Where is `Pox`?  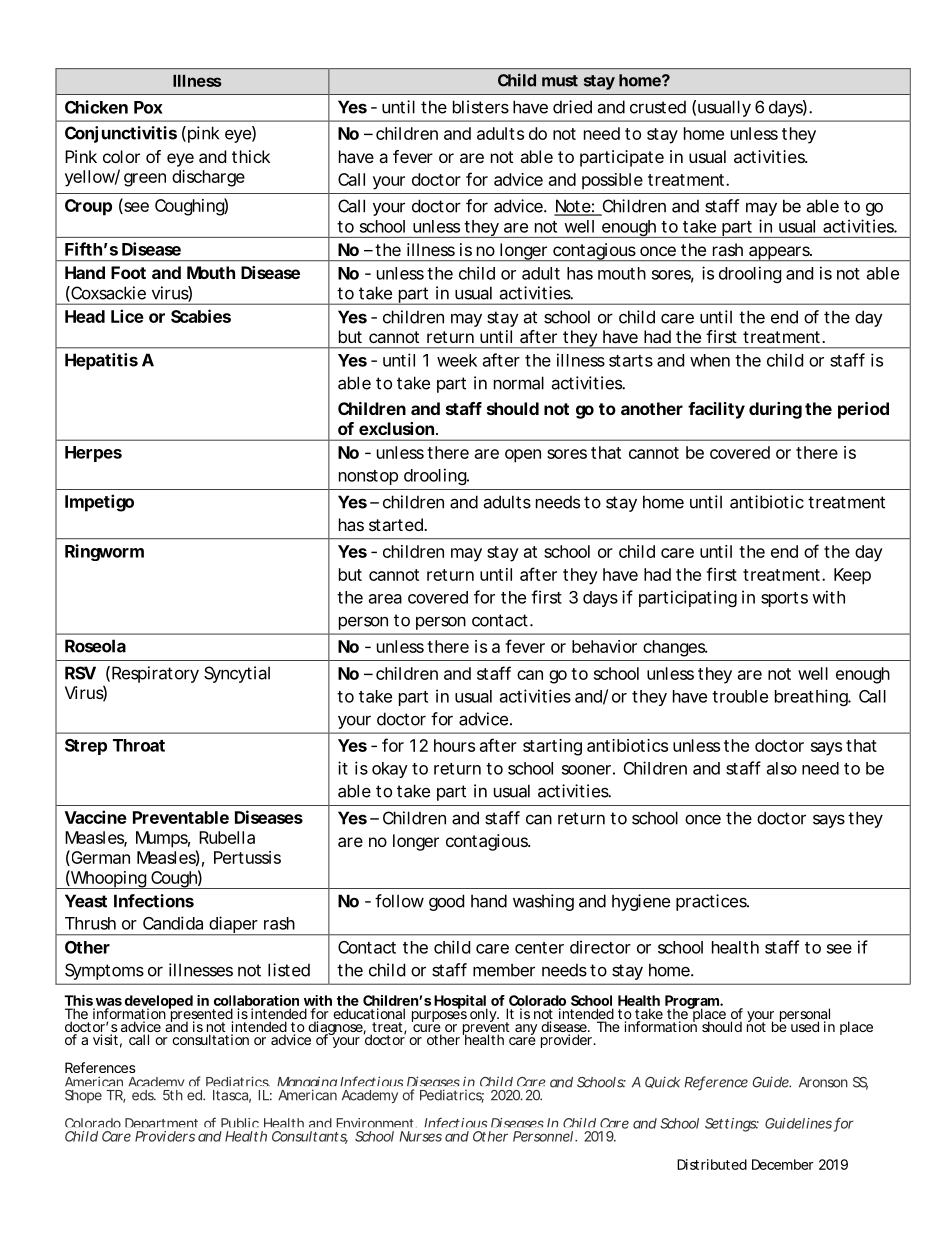
Pox is located at coordinates (148, 107).
